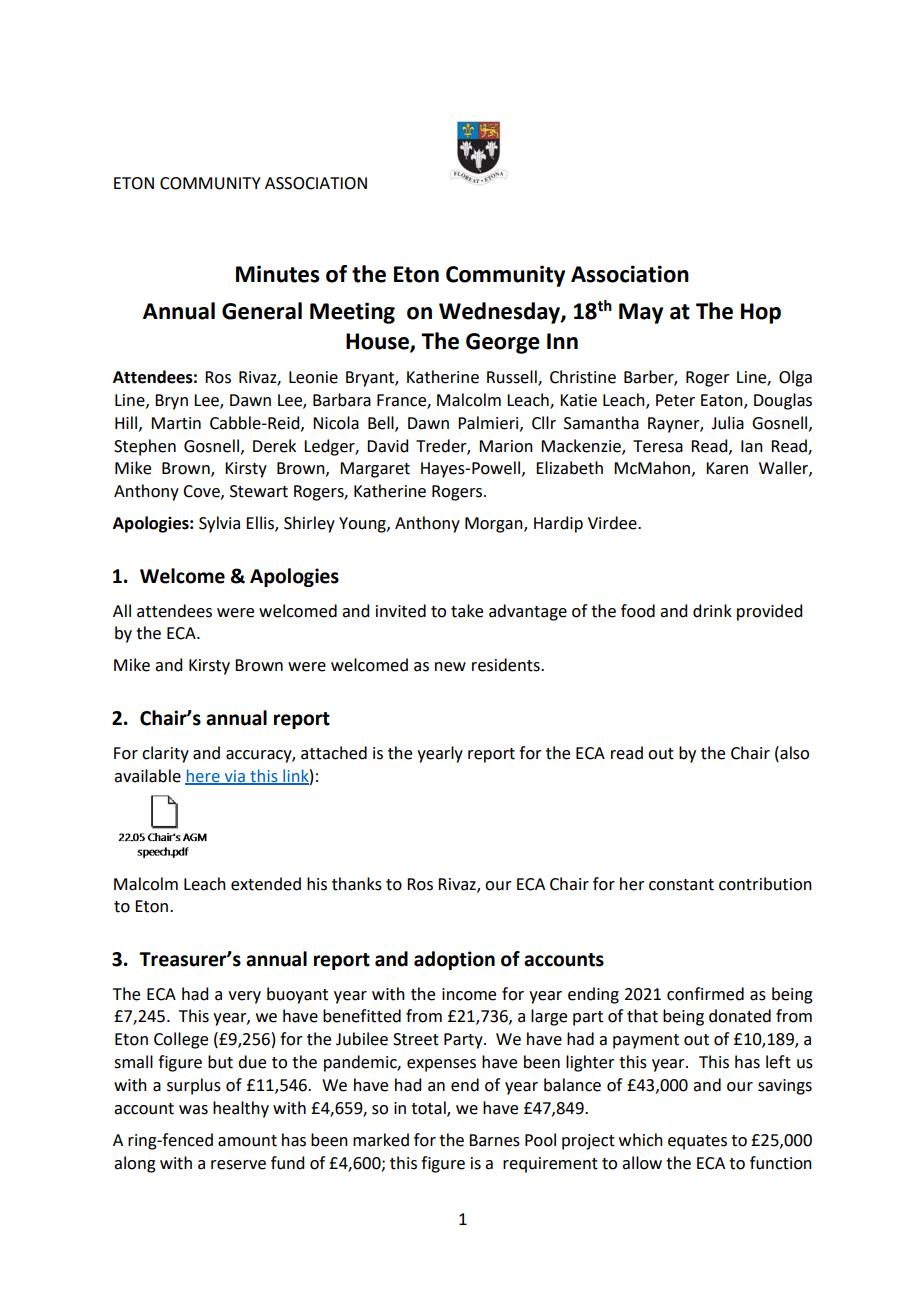  I want to click on equates, so click(697, 1142).
